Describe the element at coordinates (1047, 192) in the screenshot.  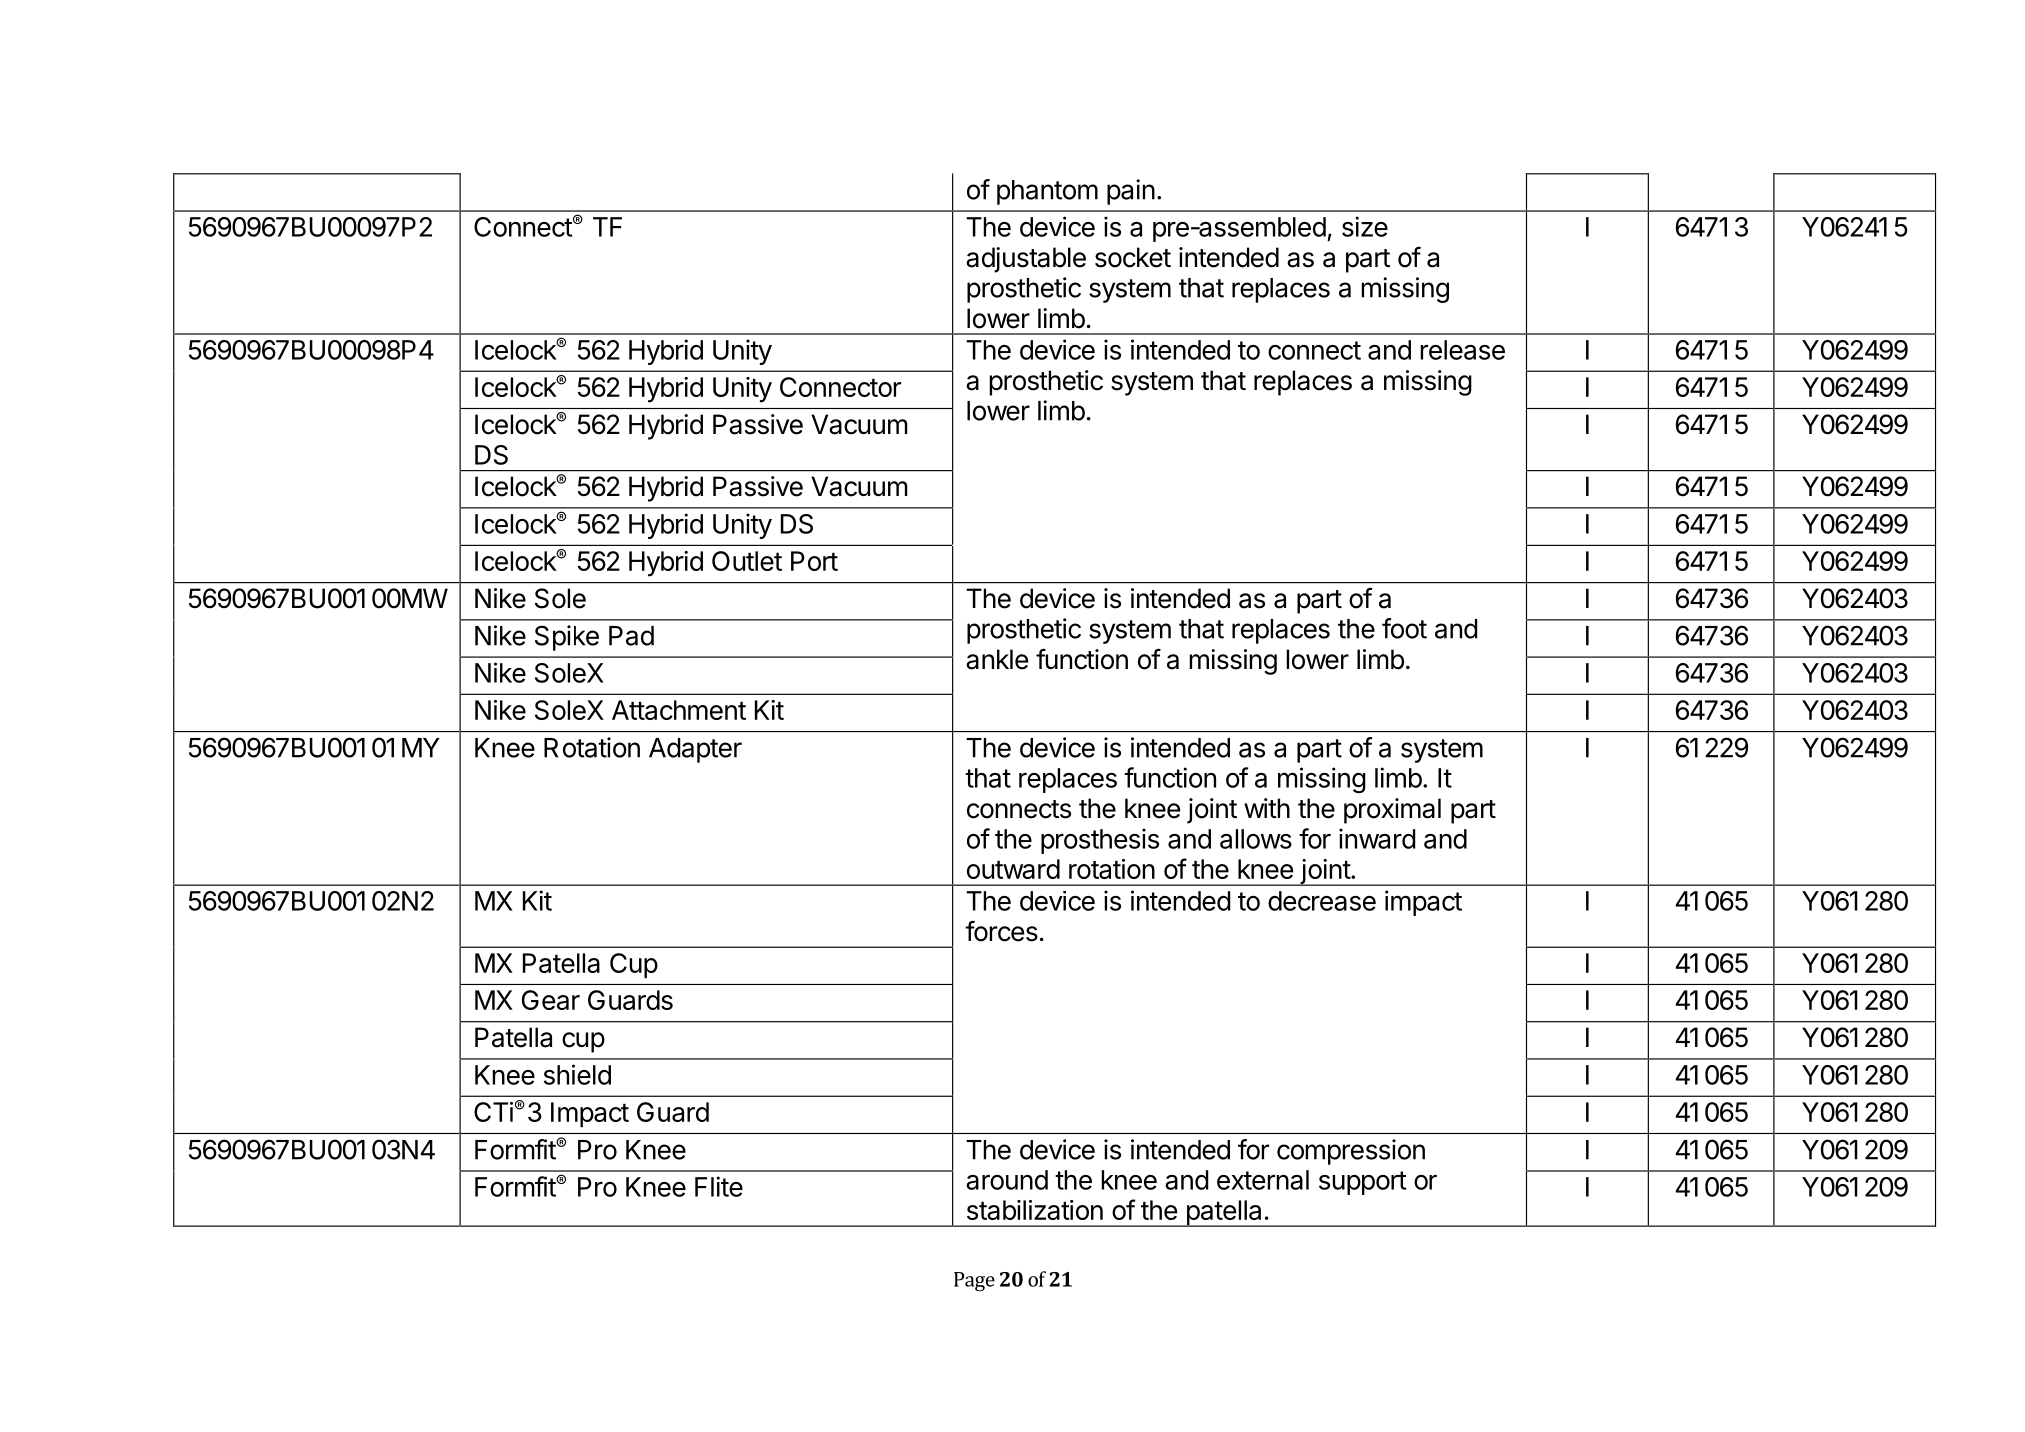
I see `phantom` at that location.
